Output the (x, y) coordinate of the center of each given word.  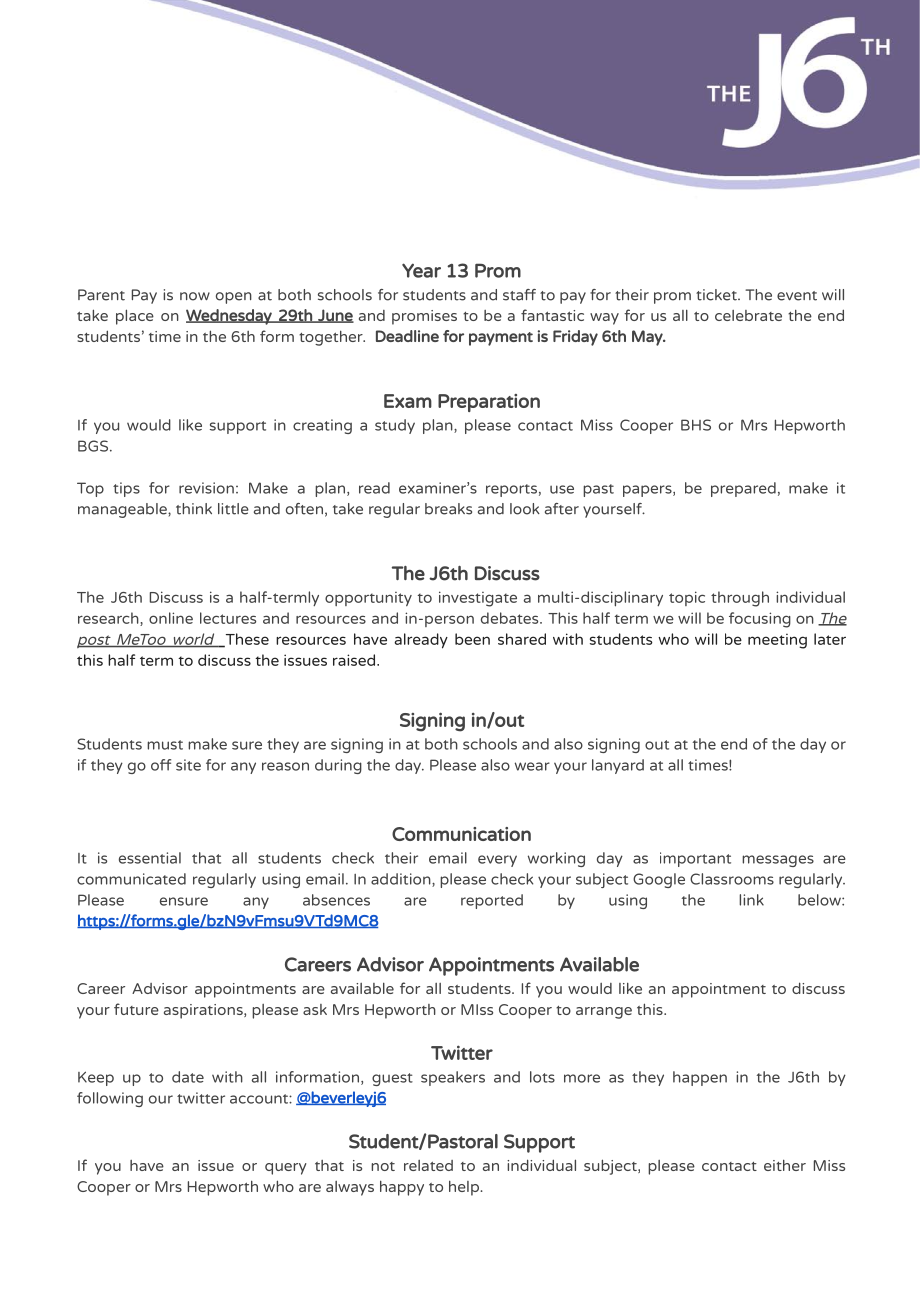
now (195, 296)
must (165, 745)
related (428, 1165)
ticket (717, 295)
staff (519, 295)
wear (532, 766)
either (785, 1165)
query (286, 1169)
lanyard (618, 766)
